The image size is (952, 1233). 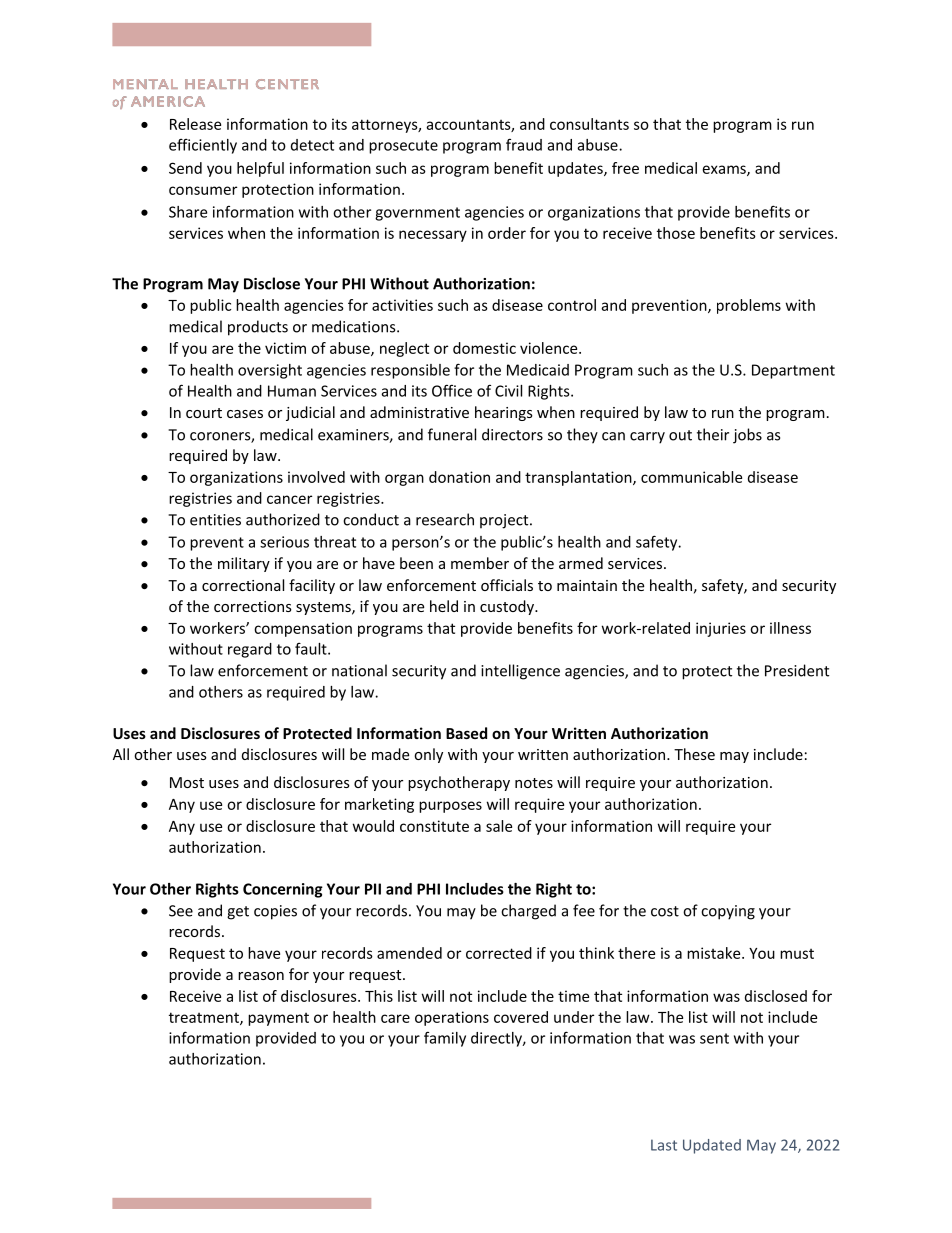 What do you see at coordinates (205, 1018) in the document?
I see `treatment` at bounding box center [205, 1018].
